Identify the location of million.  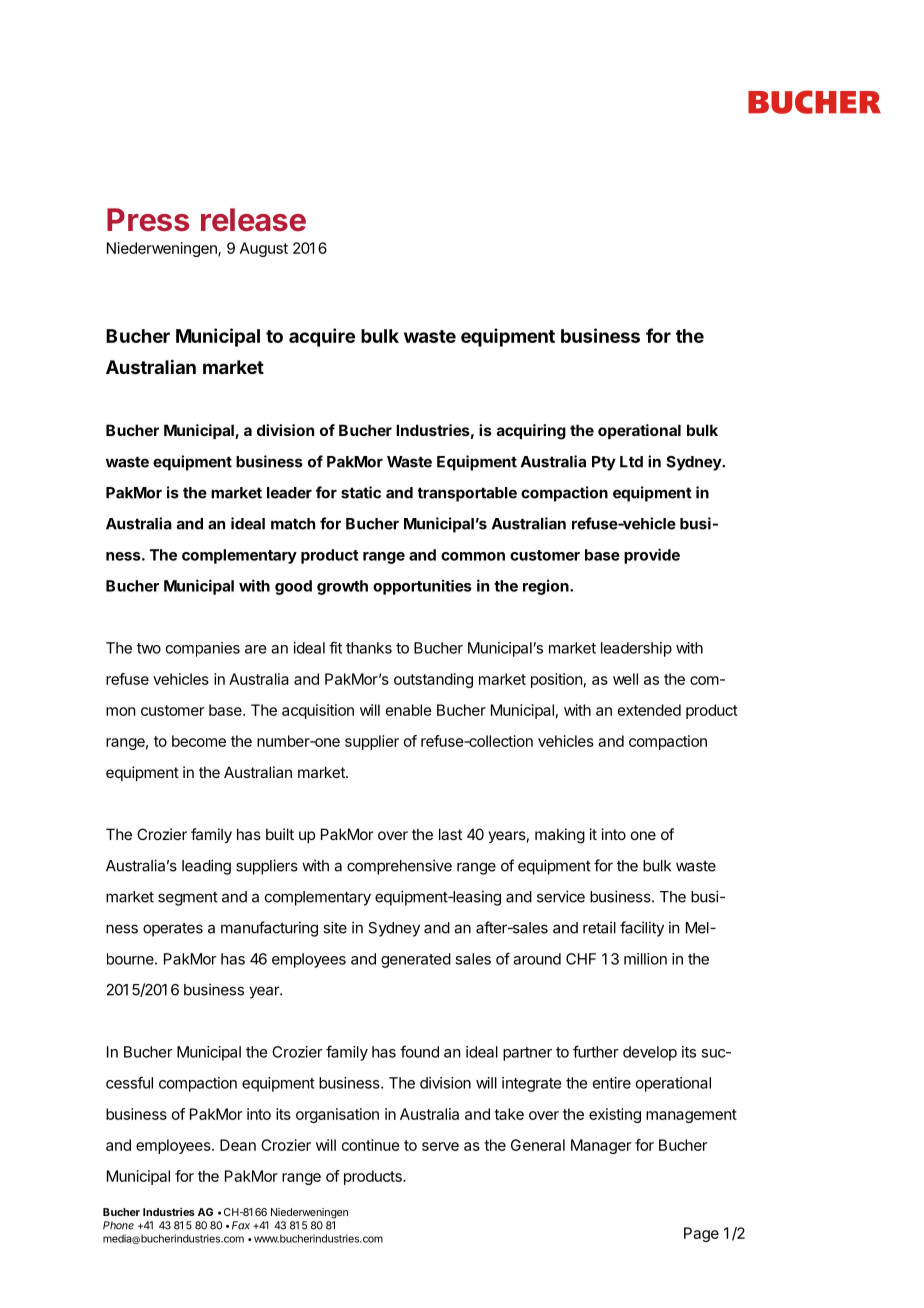
(645, 959).
